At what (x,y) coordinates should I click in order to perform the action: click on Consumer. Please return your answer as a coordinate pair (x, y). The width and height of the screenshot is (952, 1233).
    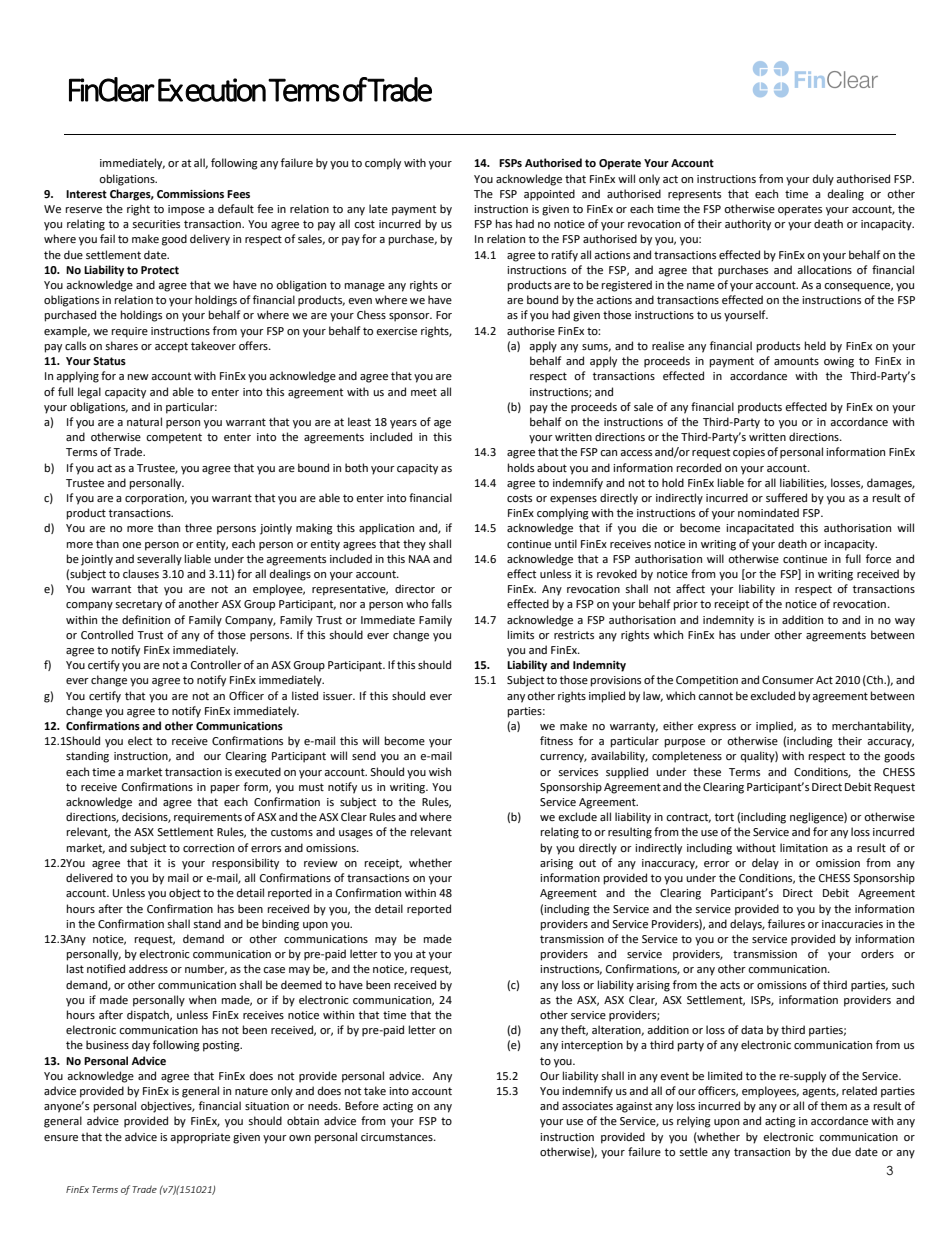
    Looking at the image, I should click on (788, 680).
